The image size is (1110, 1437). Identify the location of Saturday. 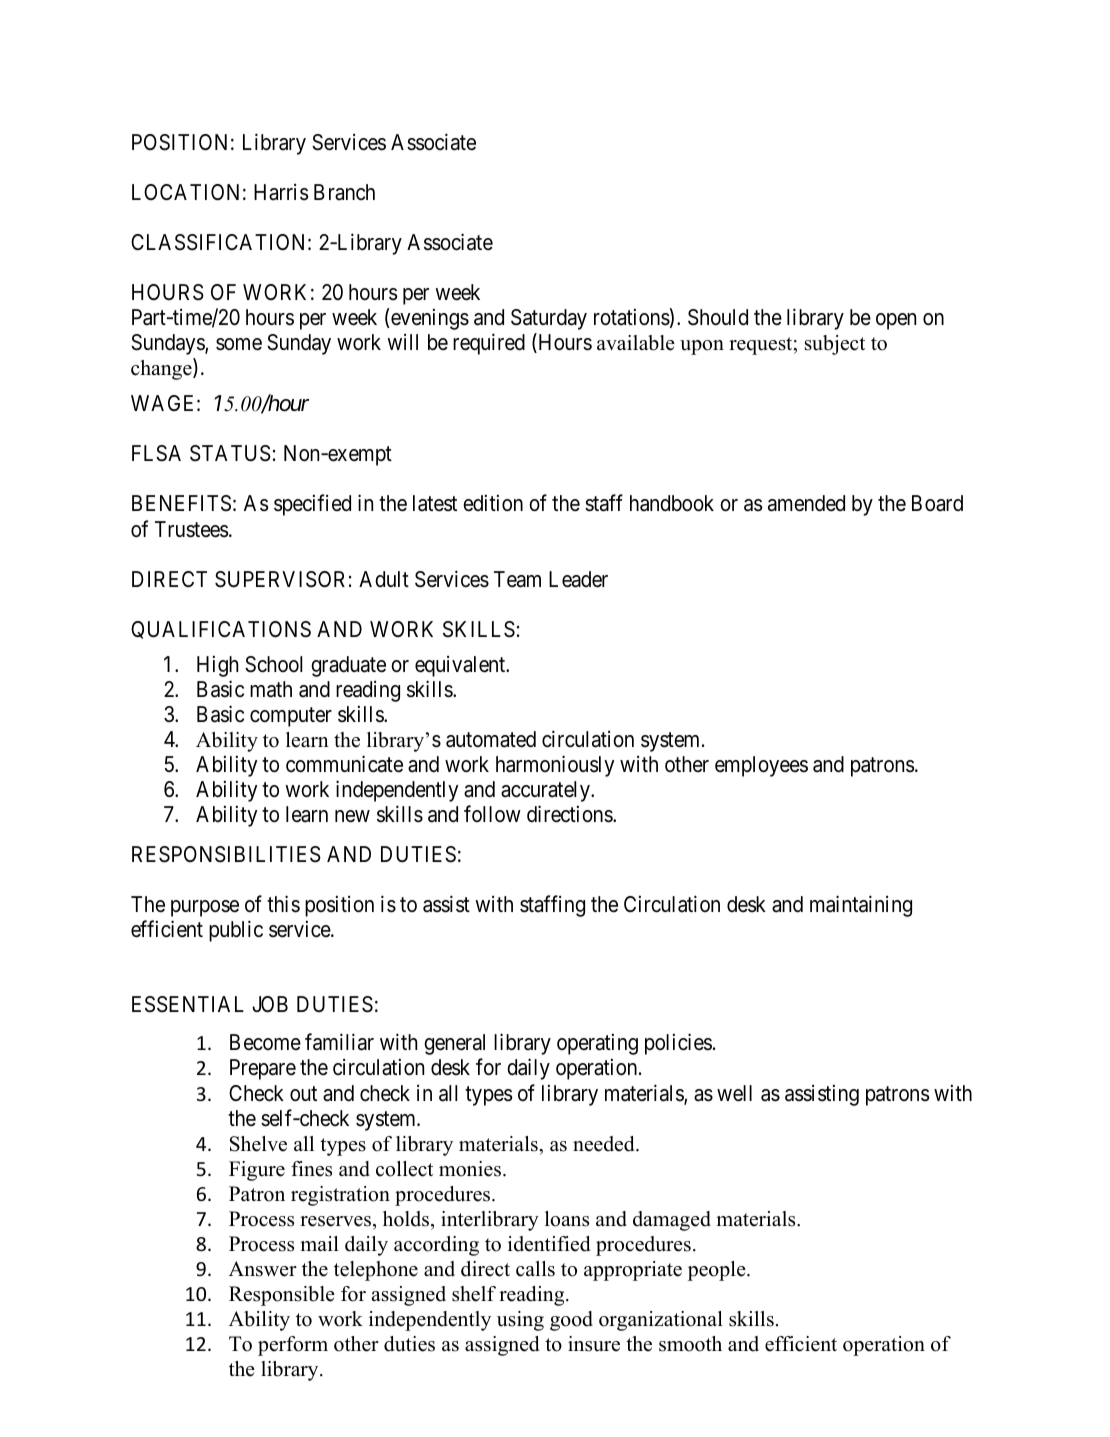
(549, 319).
